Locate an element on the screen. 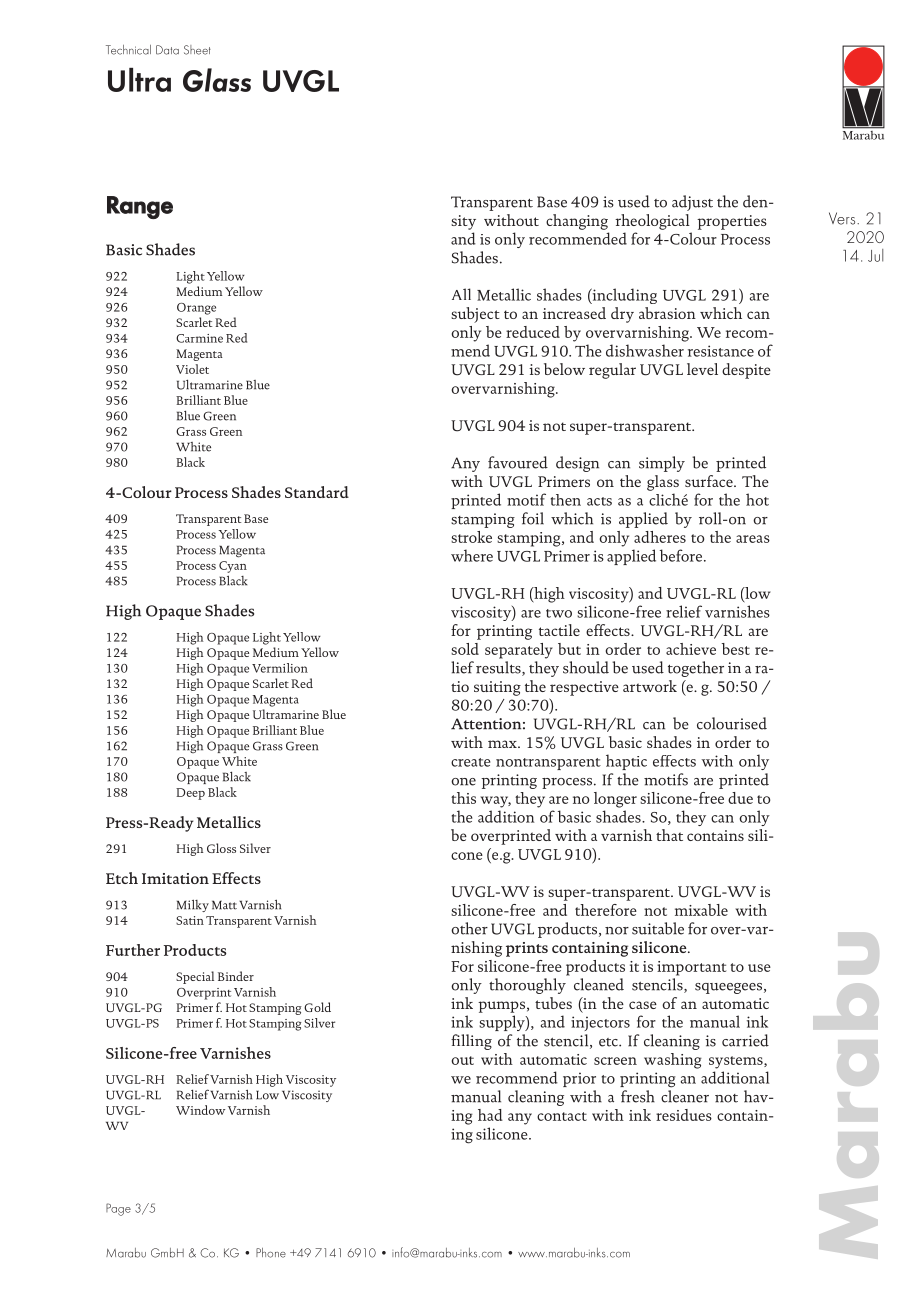 The image size is (924, 1308). Violet is located at coordinates (192, 369).
